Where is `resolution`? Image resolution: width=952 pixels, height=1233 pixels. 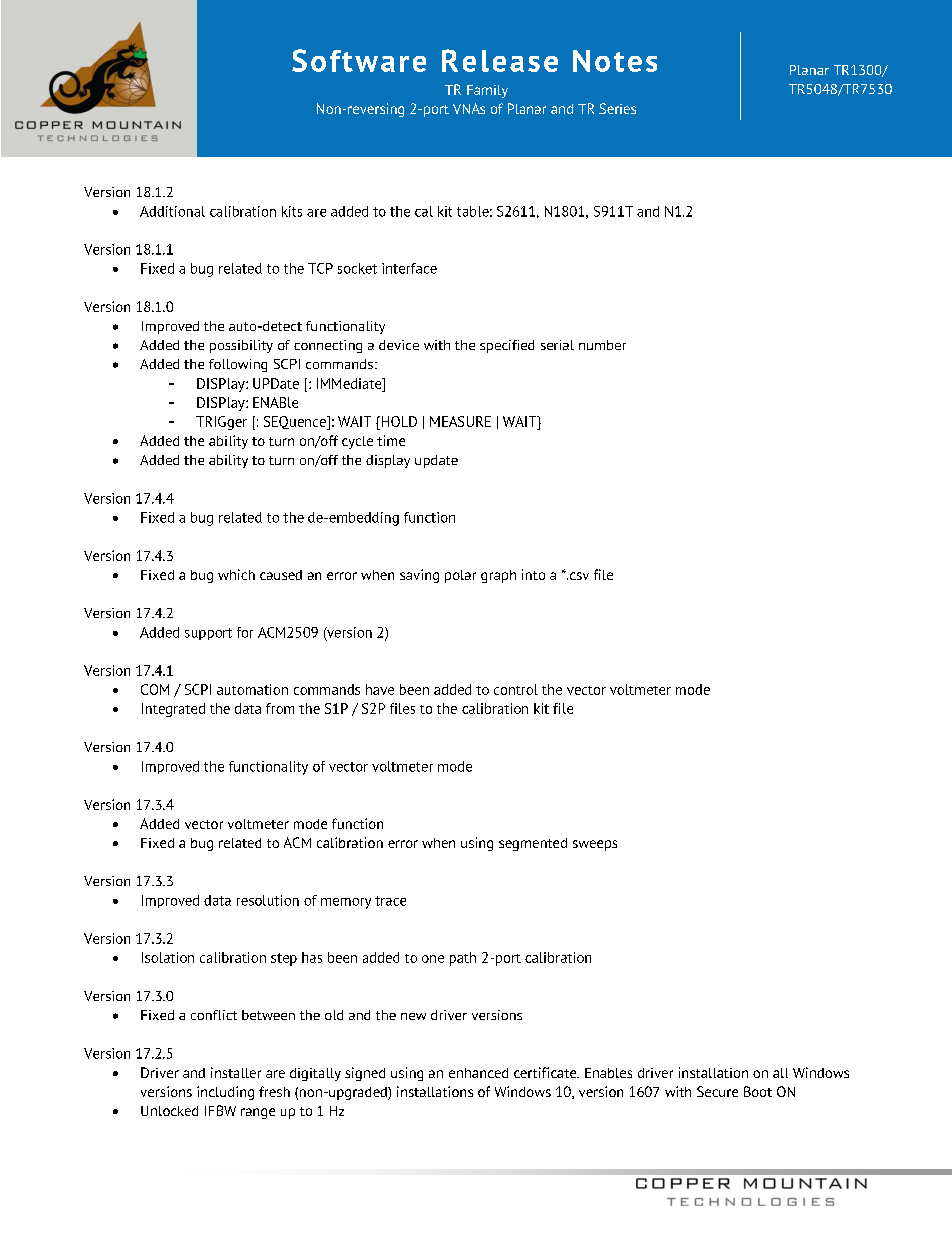
resolution is located at coordinates (268, 900).
